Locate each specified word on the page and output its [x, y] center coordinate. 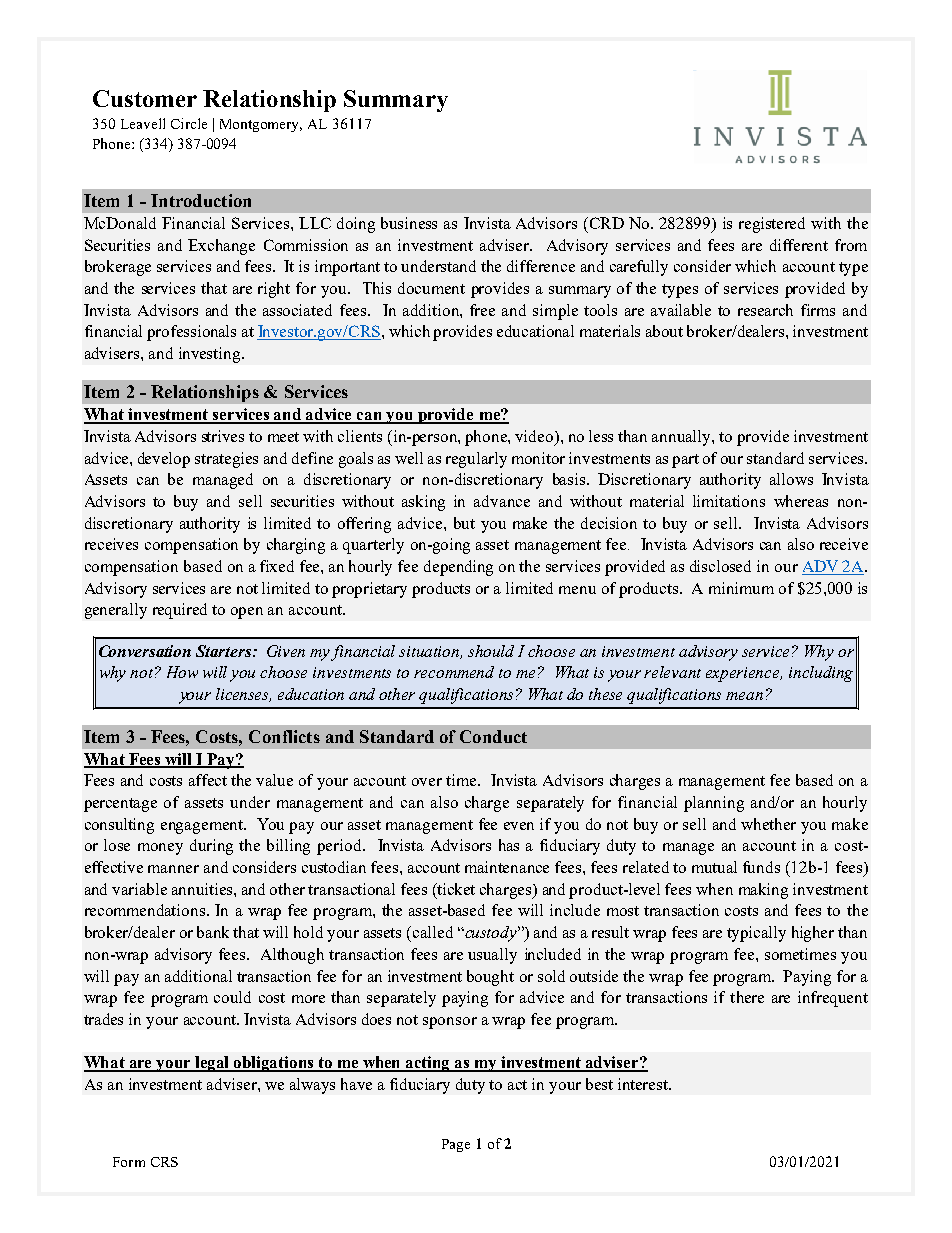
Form [129, 1162]
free [482, 310]
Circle [189, 123]
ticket [455, 889]
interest [644, 1084]
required [180, 611]
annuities [203, 889]
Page [456, 1145]
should [491, 651]
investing [211, 355]
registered [772, 225]
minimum [741, 588]
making [763, 891]
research [765, 310]
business [409, 223]
